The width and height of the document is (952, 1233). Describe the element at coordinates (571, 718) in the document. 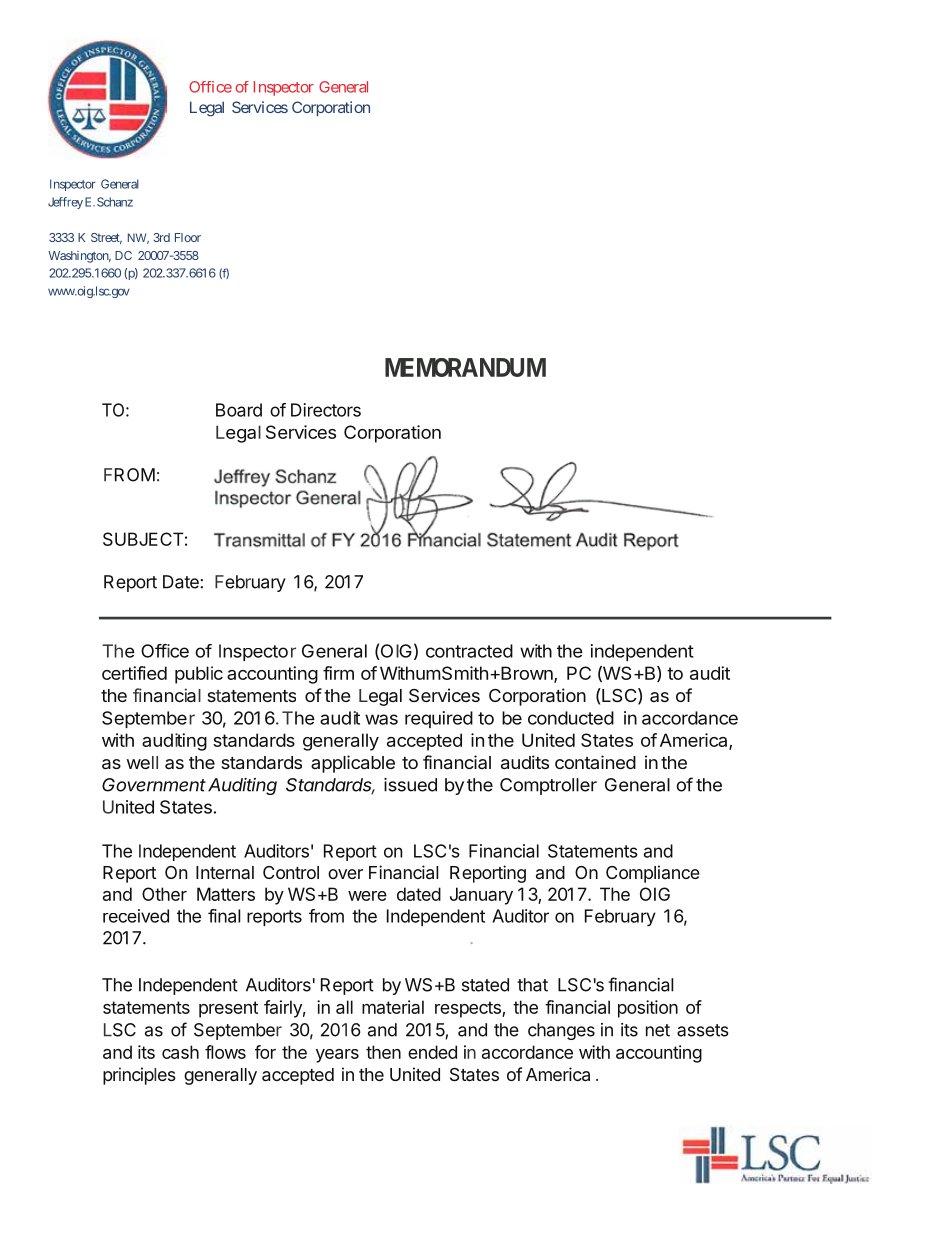

I see `conducted` at that location.
